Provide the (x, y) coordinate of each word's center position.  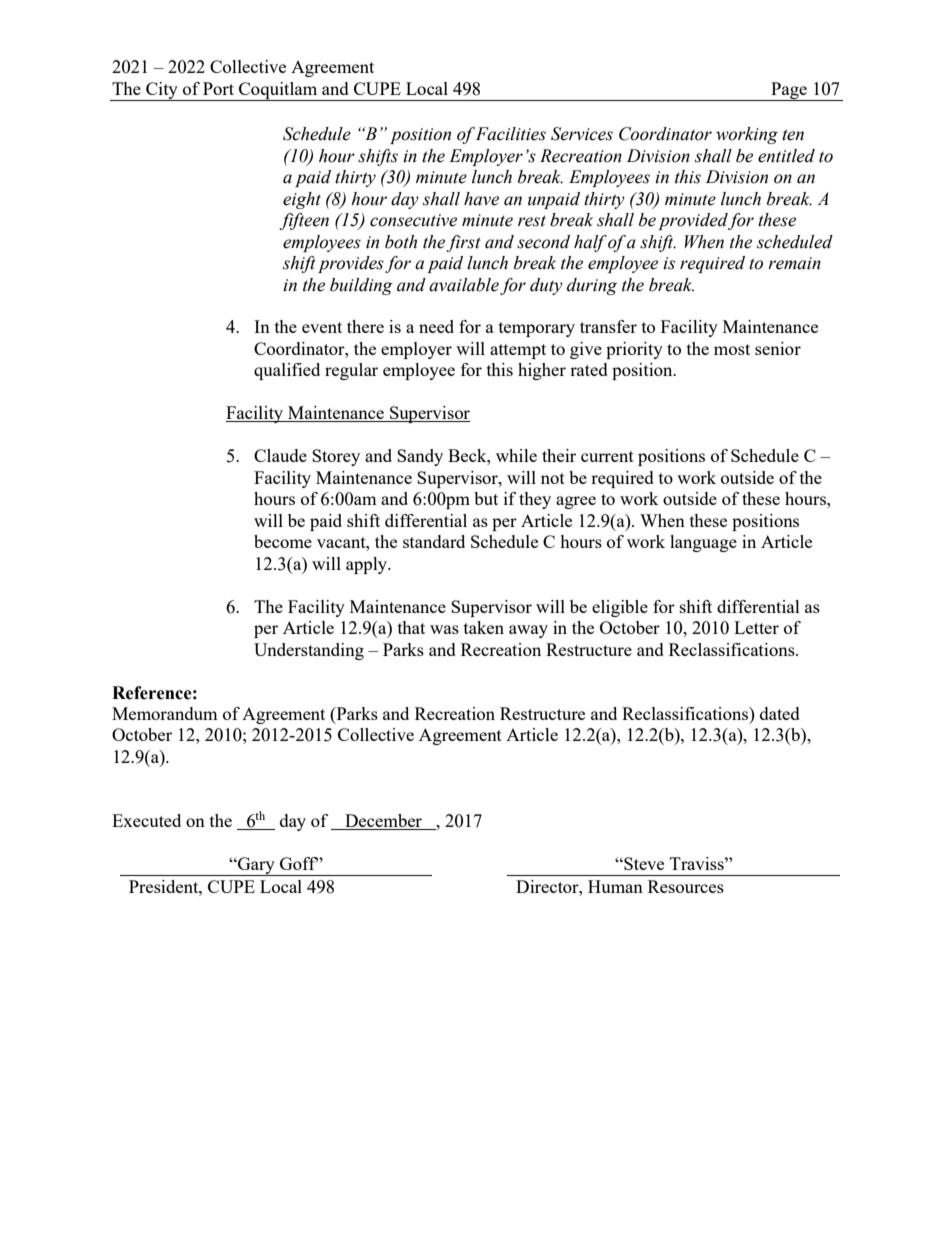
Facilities (511, 134)
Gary (256, 866)
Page (789, 91)
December (383, 822)
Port (218, 88)
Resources (686, 886)
